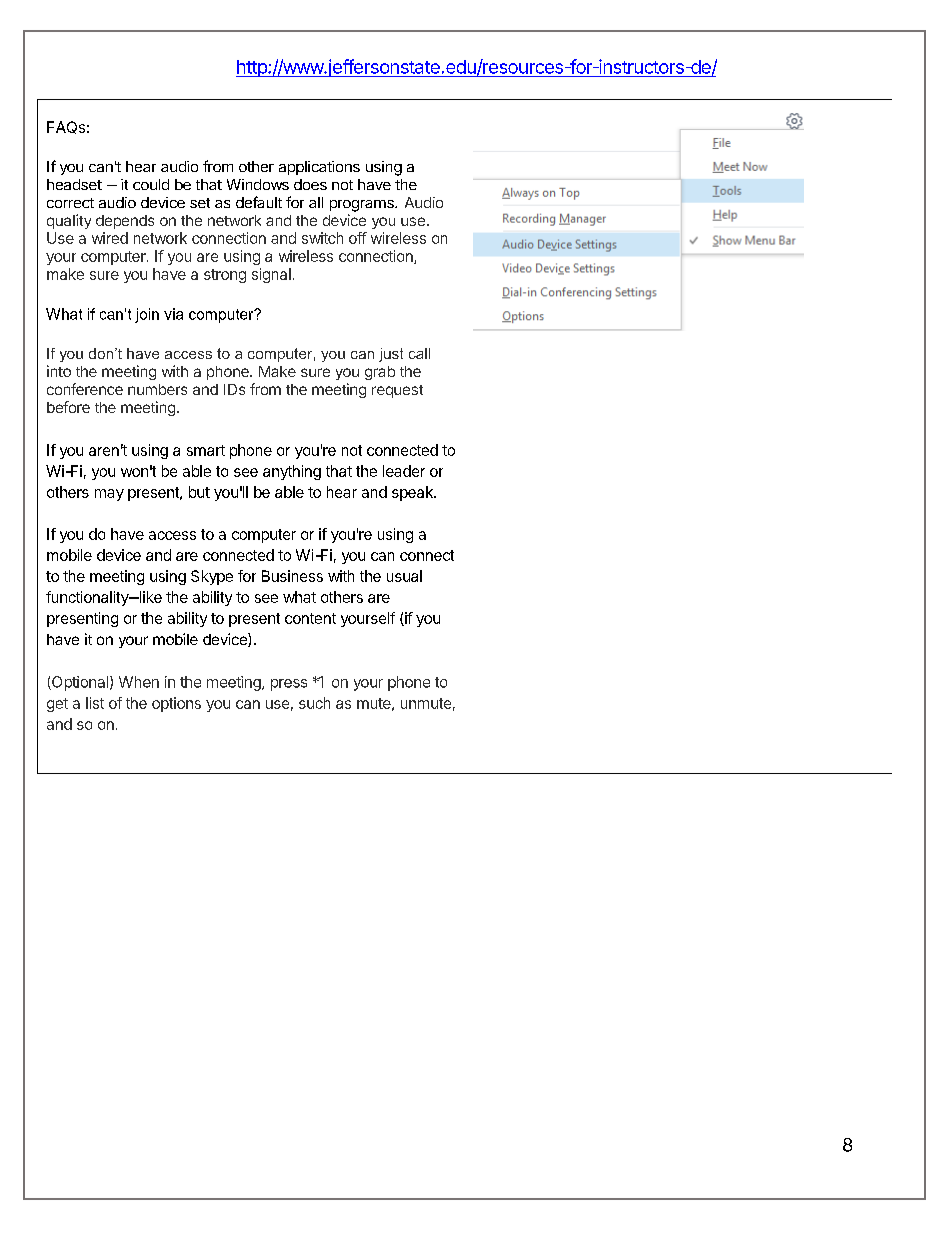  I want to click on such, so click(314, 703).
